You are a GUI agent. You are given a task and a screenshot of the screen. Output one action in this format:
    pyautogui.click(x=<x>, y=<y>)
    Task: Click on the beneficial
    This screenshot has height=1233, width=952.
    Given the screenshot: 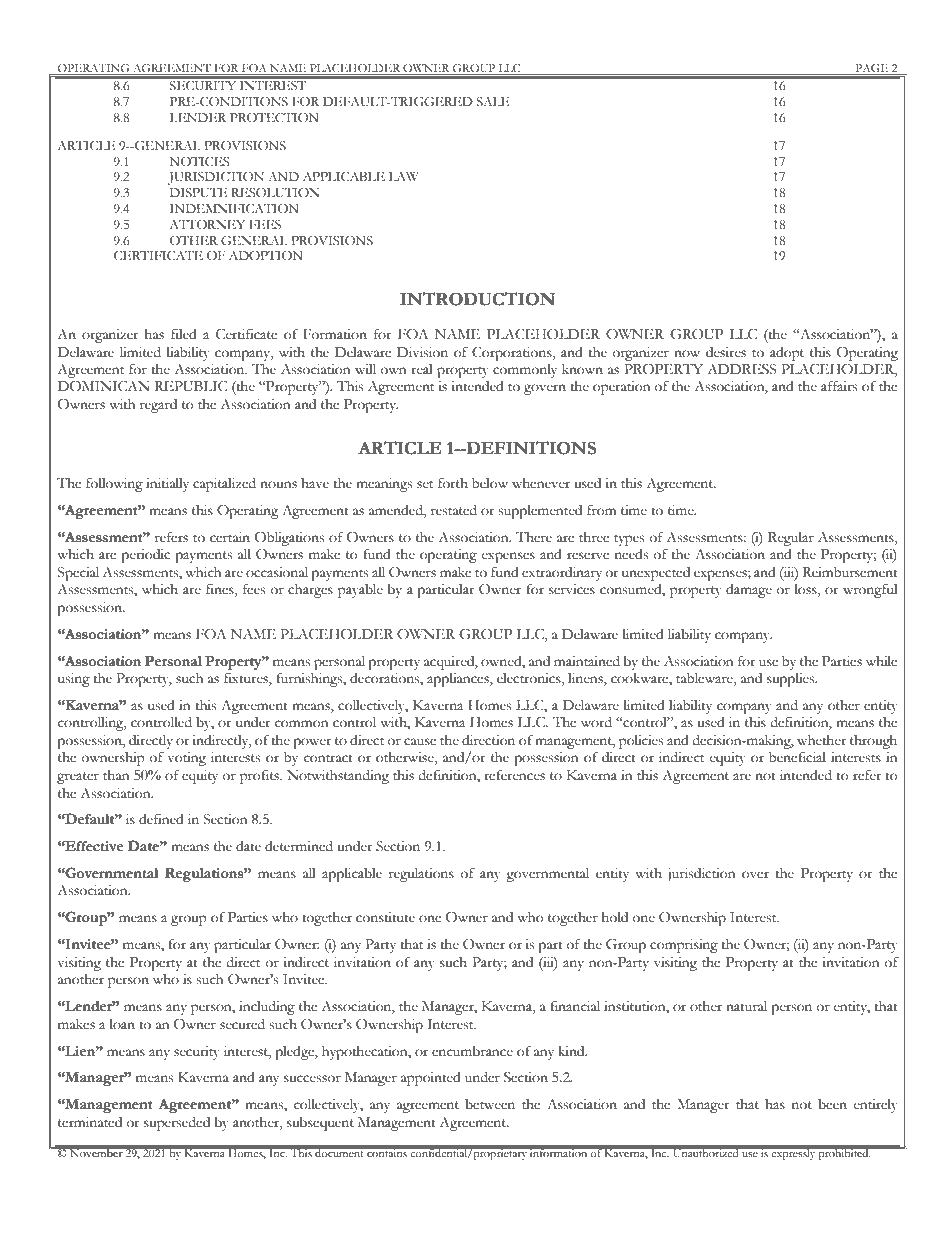 What is the action you would take?
    pyautogui.click(x=797, y=757)
